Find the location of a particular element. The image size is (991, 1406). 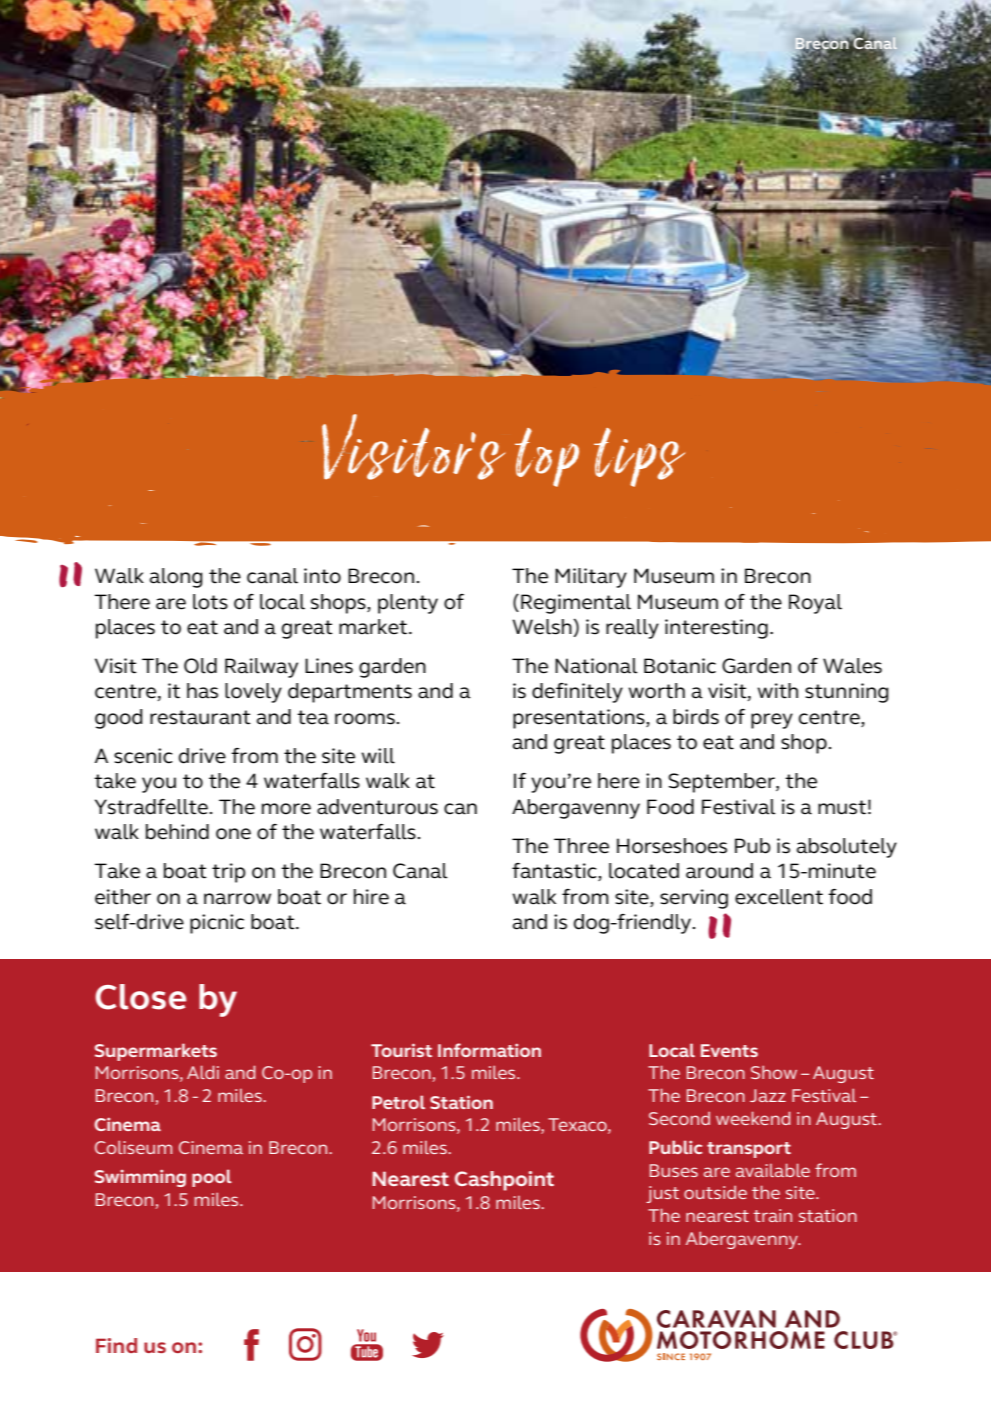

along is located at coordinates (176, 578).
